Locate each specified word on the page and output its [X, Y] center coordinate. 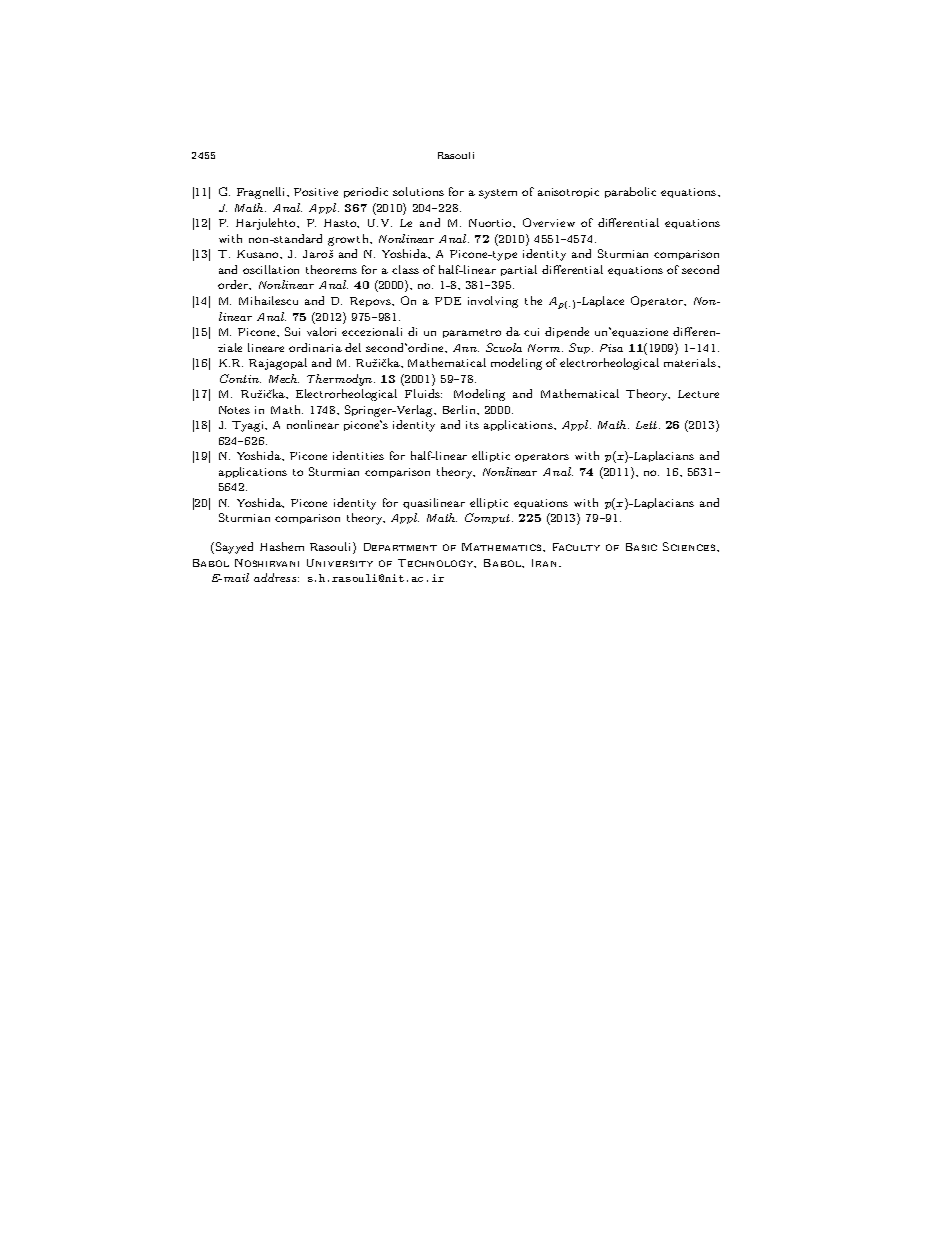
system [498, 194]
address [275, 577]
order [234, 285]
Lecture [698, 394]
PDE [448, 301]
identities [358, 455]
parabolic [630, 192]
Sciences [690, 546]
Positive [316, 192]
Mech [284, 378]
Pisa [611, 348]
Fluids [423, 393]
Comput [489, 518]
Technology [437, 563]
